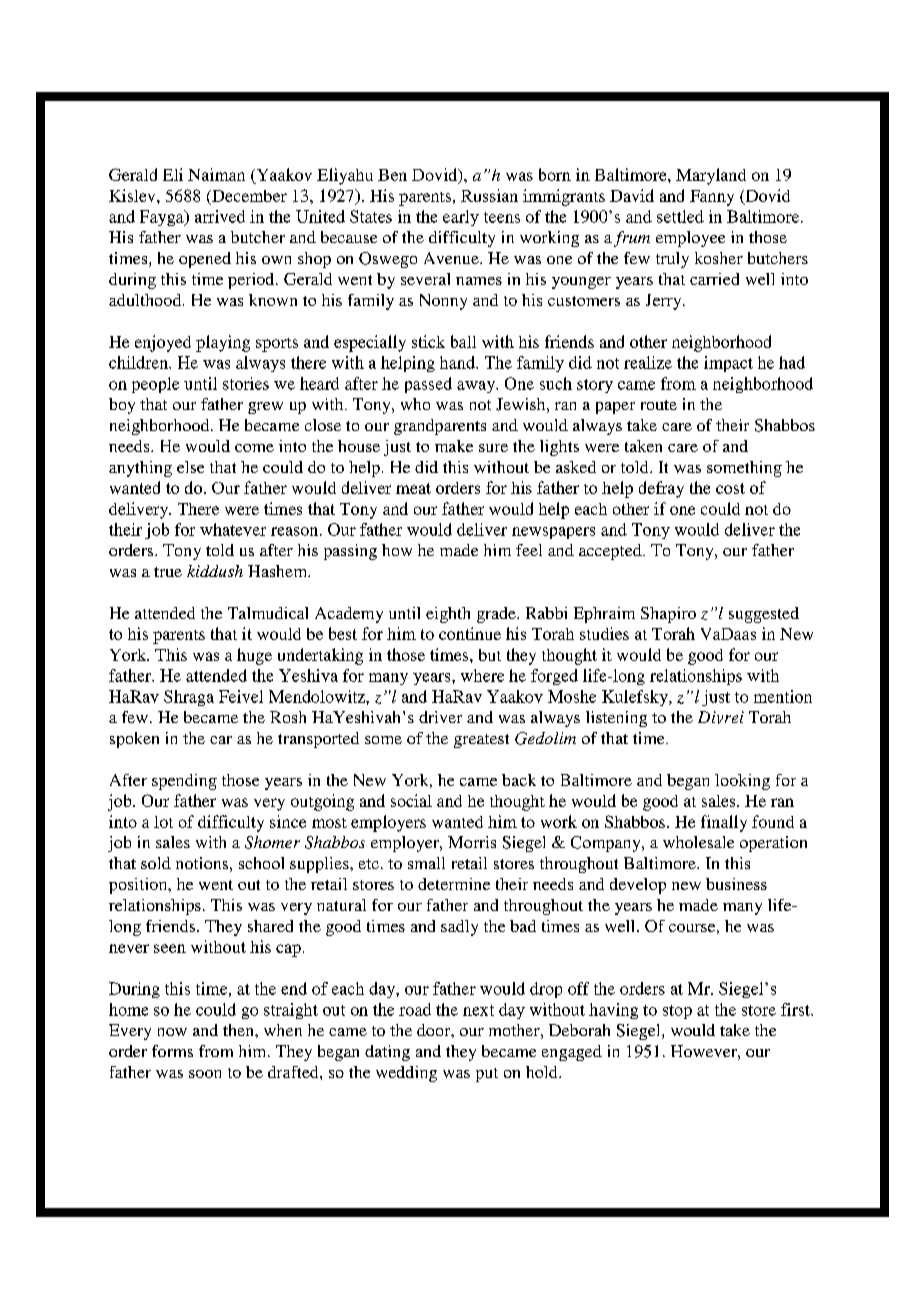 The image size is (924, 1308). Describe the element at coordinates (461, 218) in the screenshot. I see `early` at that location.
